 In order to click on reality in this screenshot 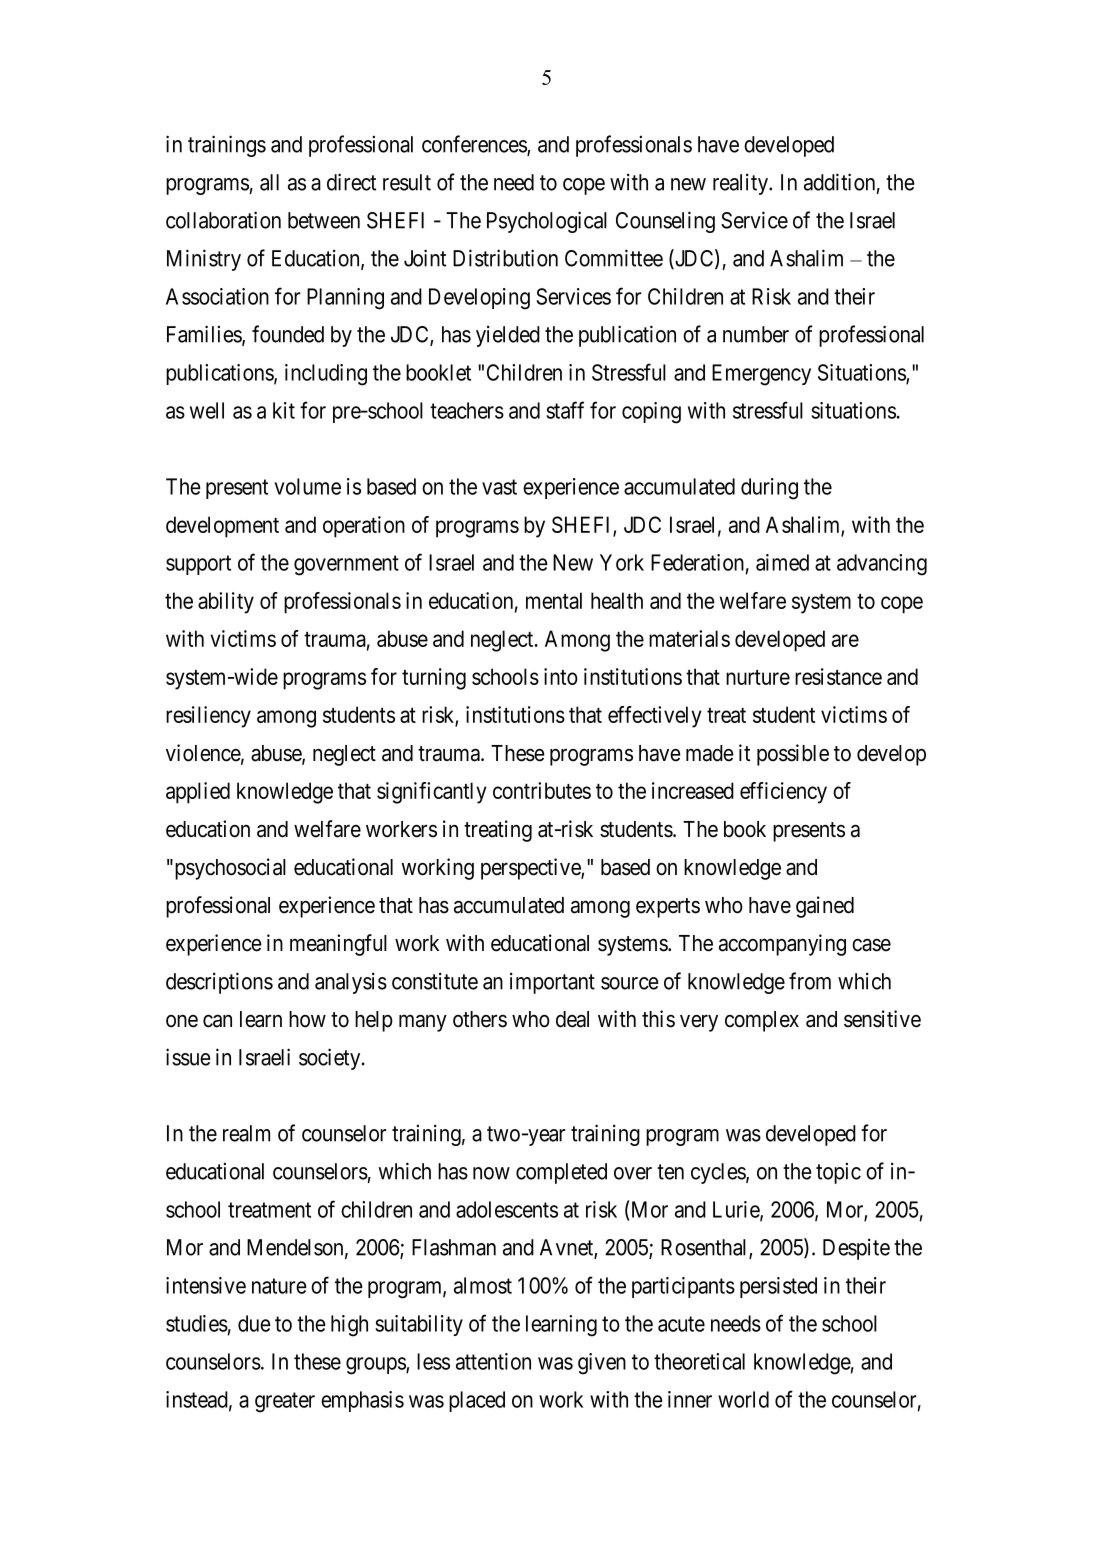, I will do `click(741, 184)`.
